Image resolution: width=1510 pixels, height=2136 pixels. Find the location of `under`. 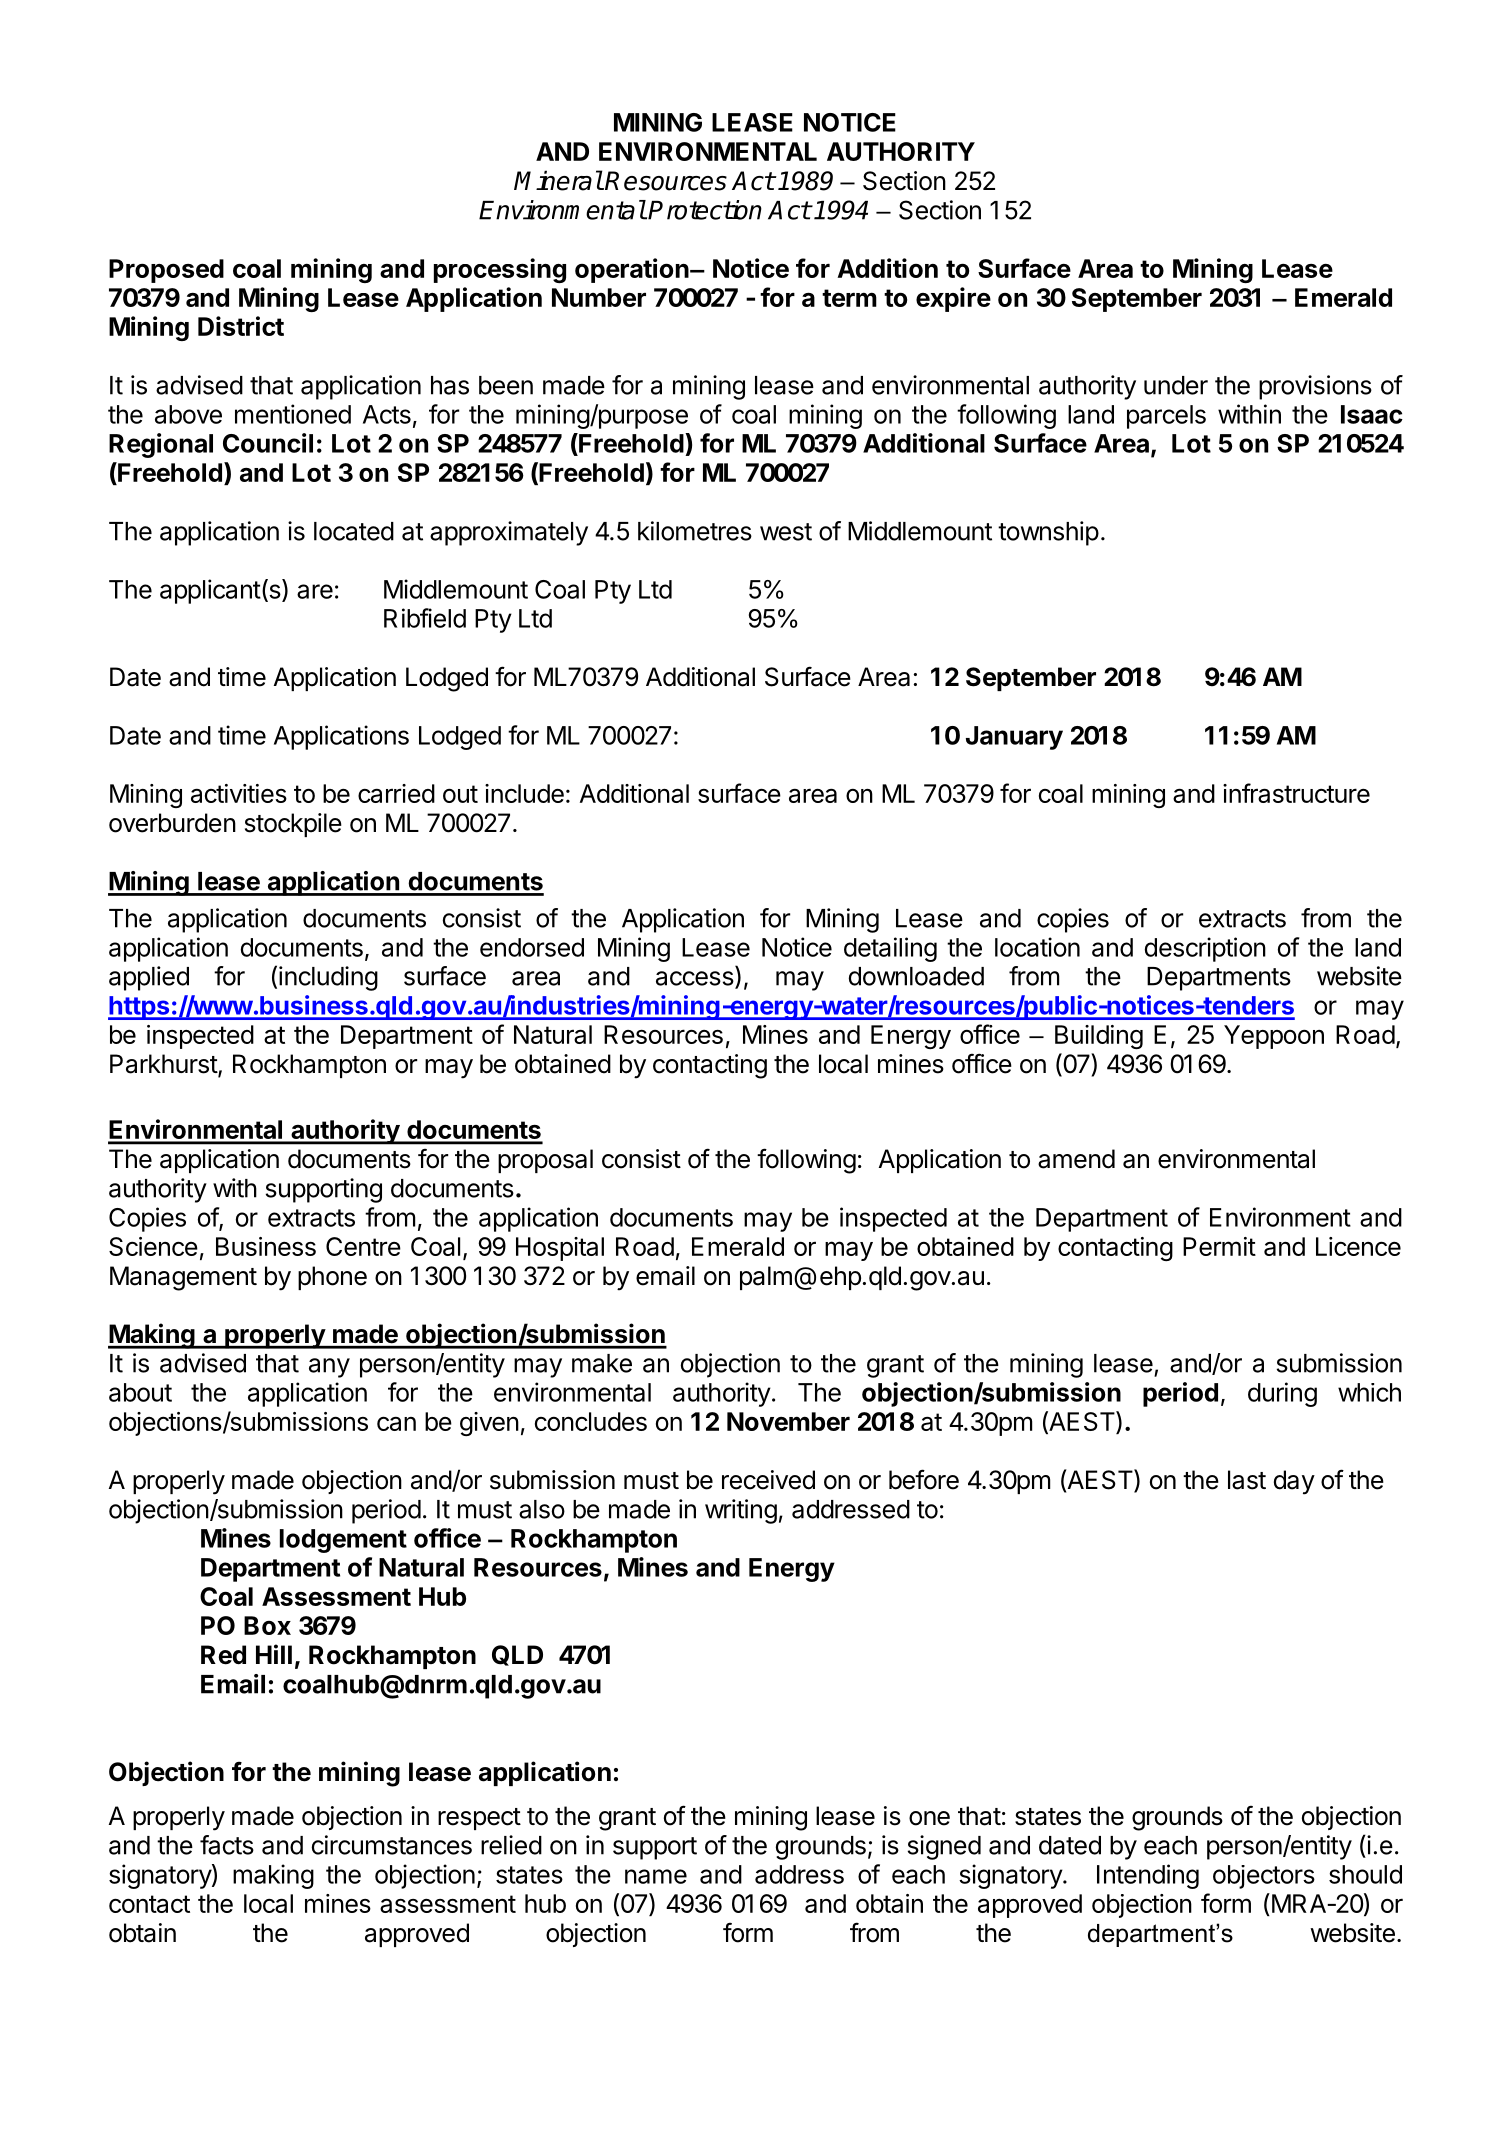

under is located at coordinates (1176, 385).
